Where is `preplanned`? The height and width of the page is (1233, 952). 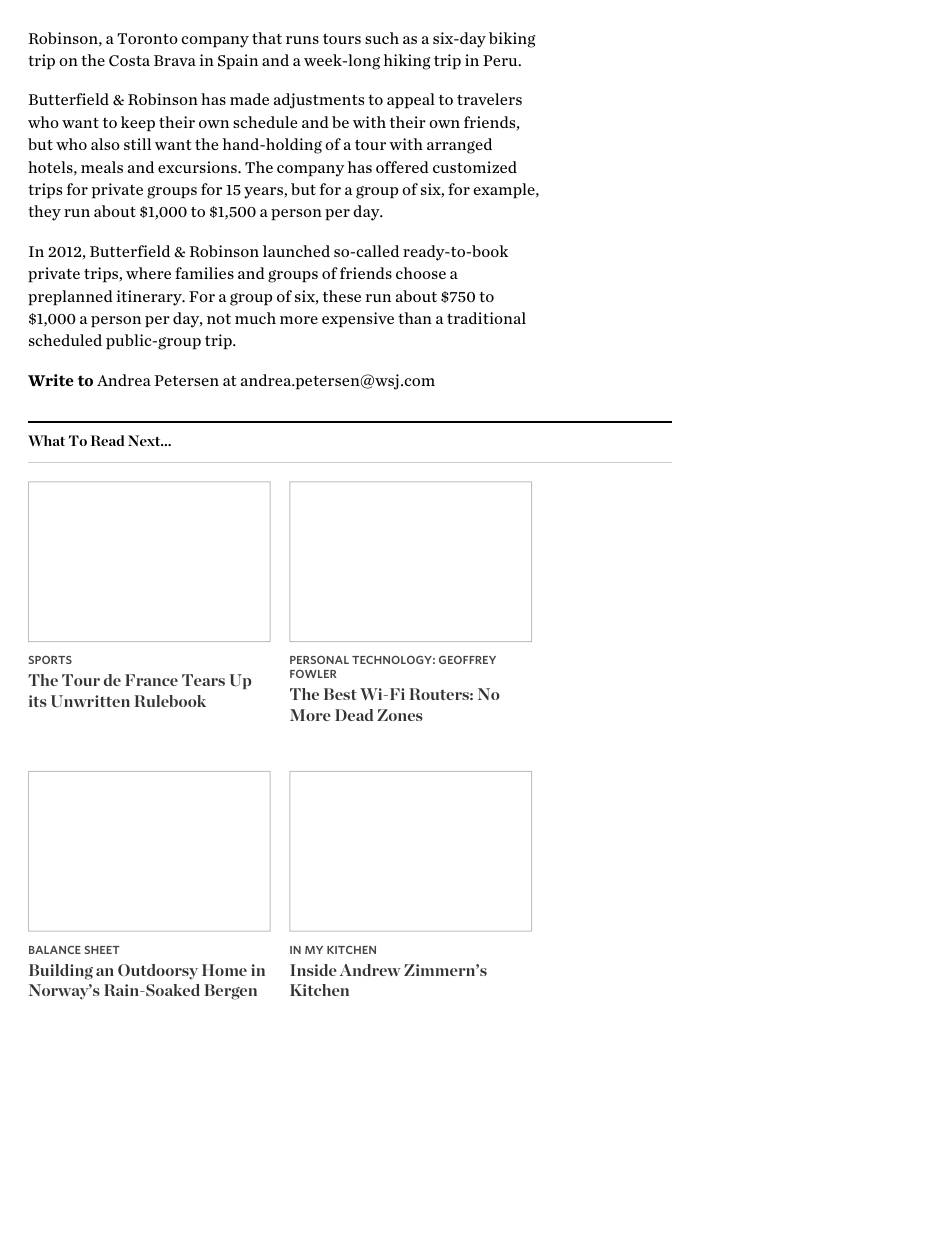 preplanned is located at coordinates (70, 298).
